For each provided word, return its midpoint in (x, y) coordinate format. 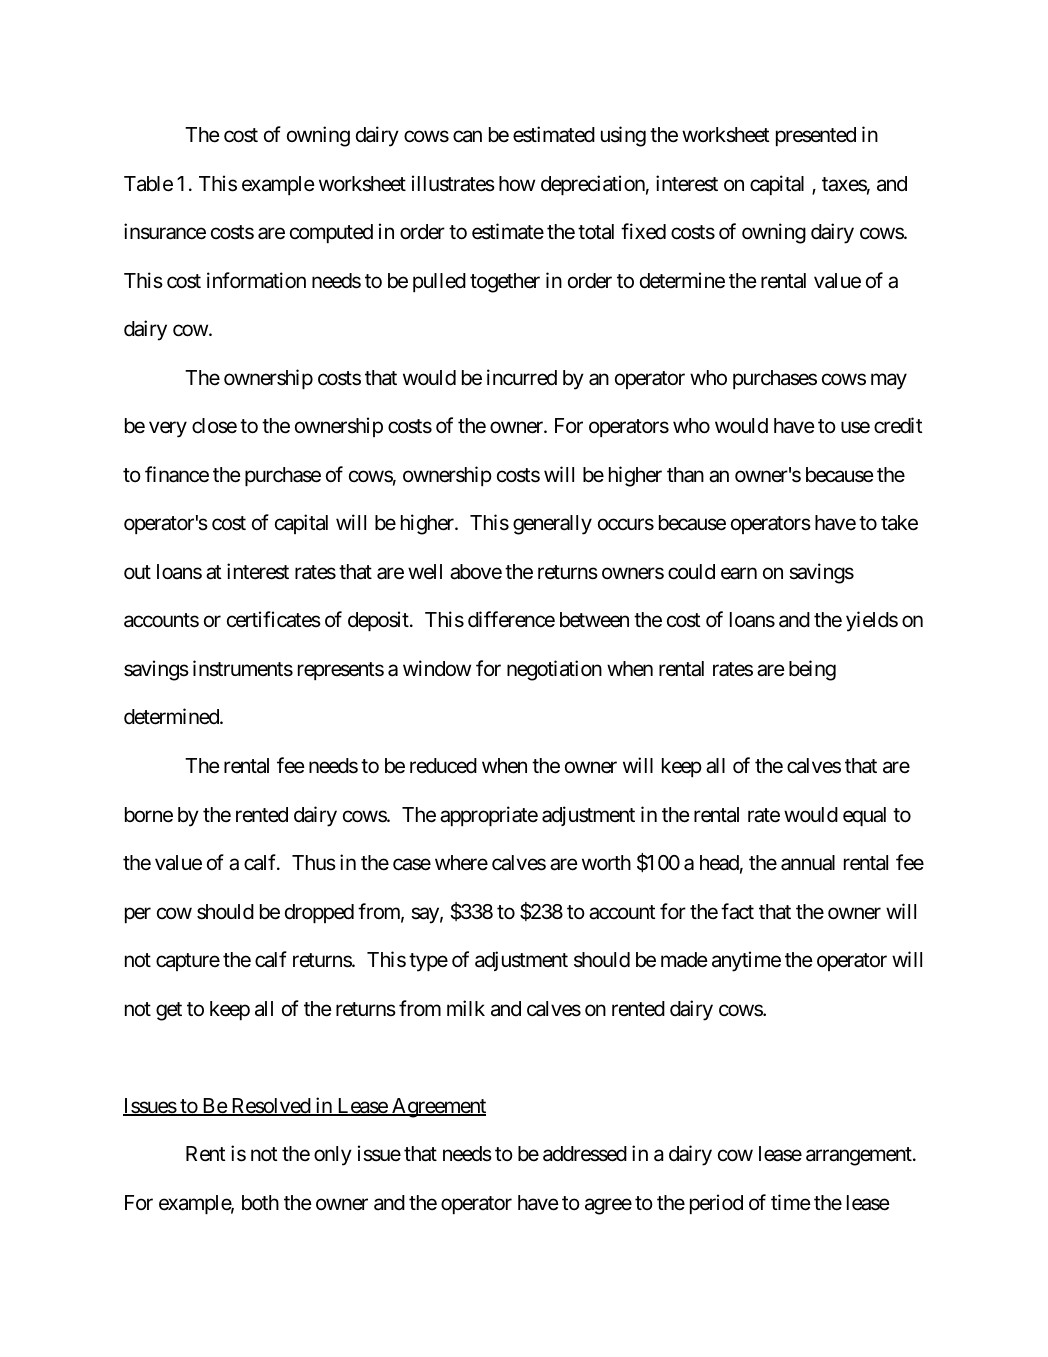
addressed (585, 1154)
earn (739, 573)
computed (331, 233)
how (517, 183)
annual (808, 863)
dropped (319, 913)
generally (552, 525)
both (260, 1203)
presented (816, 136)
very (168, 430)
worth (606, 863)
